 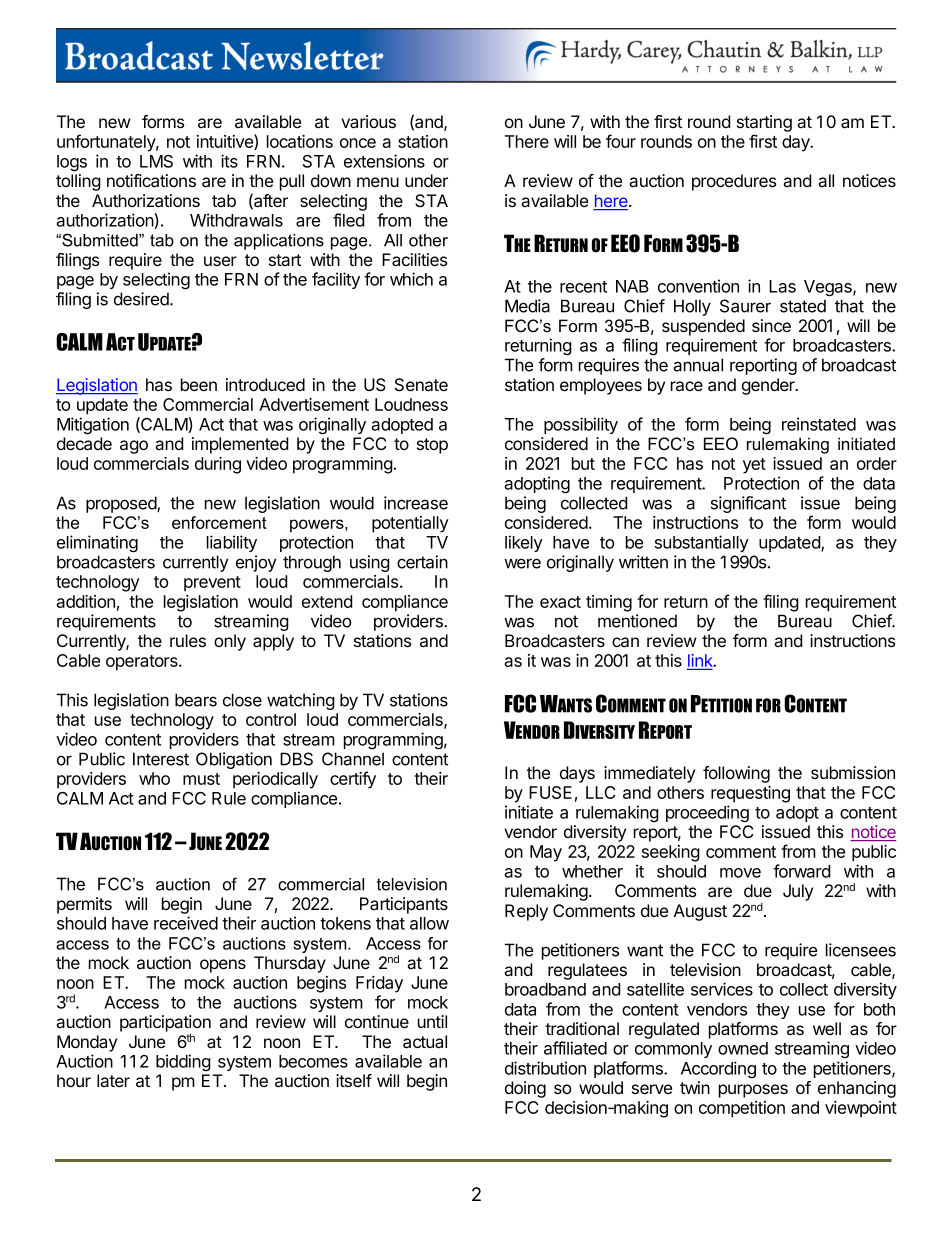 What do you see at coordinates (183, 1062) in the document?
I see `bidding` at bounding box center [183, 1062].
